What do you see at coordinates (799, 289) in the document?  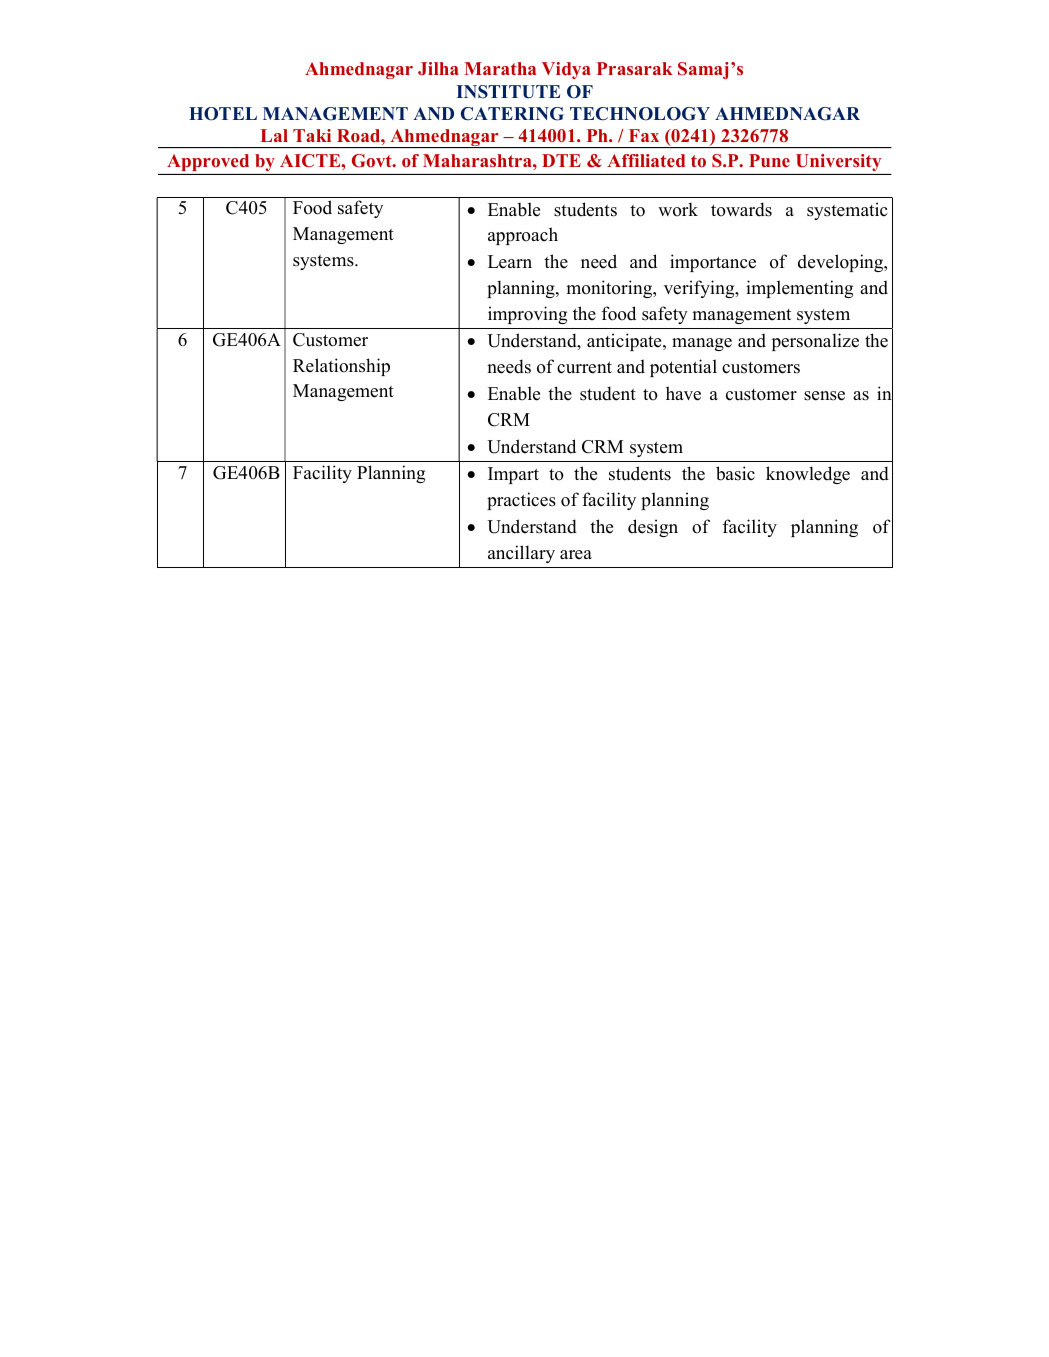 I see `implementing` at bounding box center [799, 289].
